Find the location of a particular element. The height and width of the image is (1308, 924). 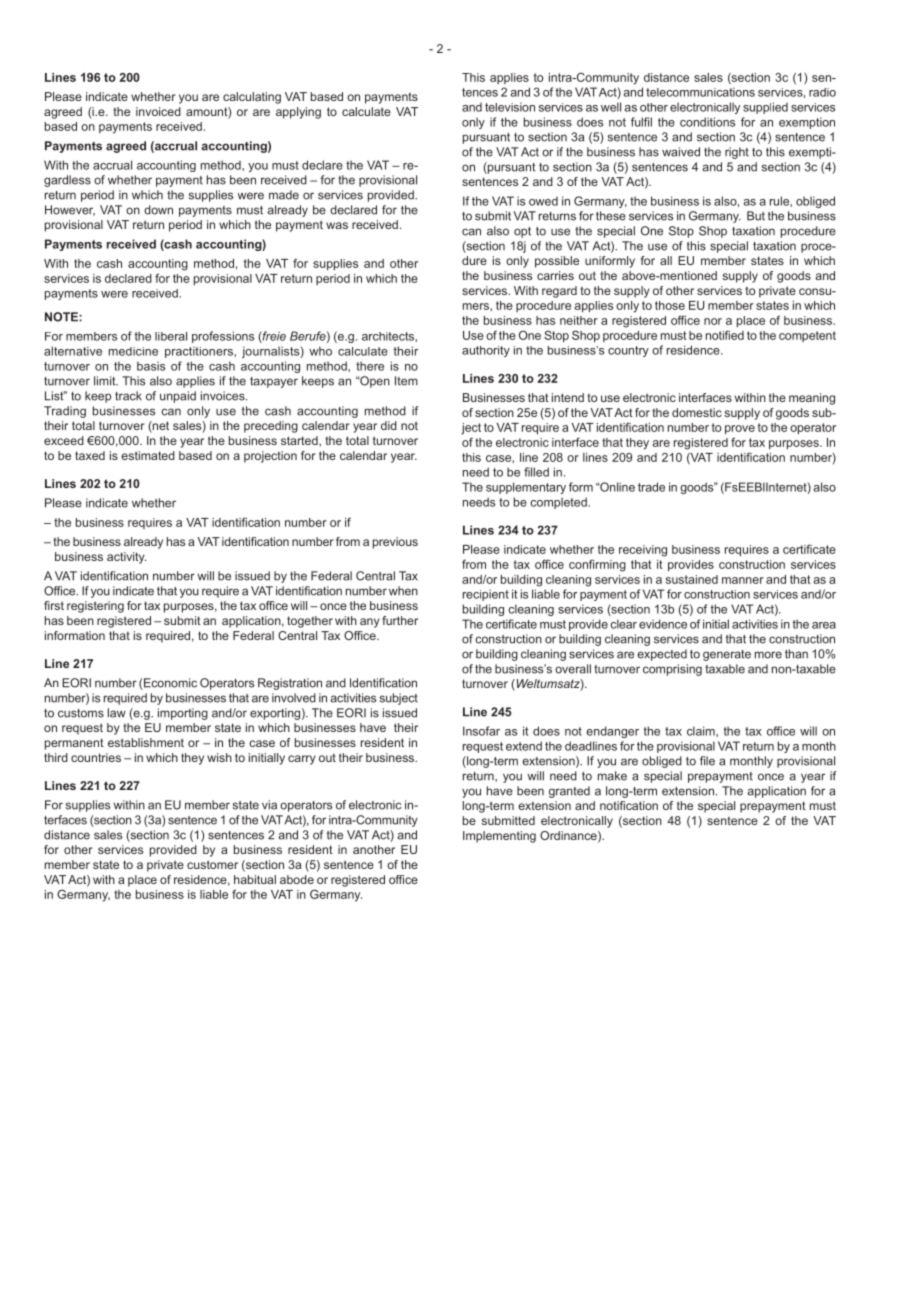

conditions is located at coordinates (707, 122).
